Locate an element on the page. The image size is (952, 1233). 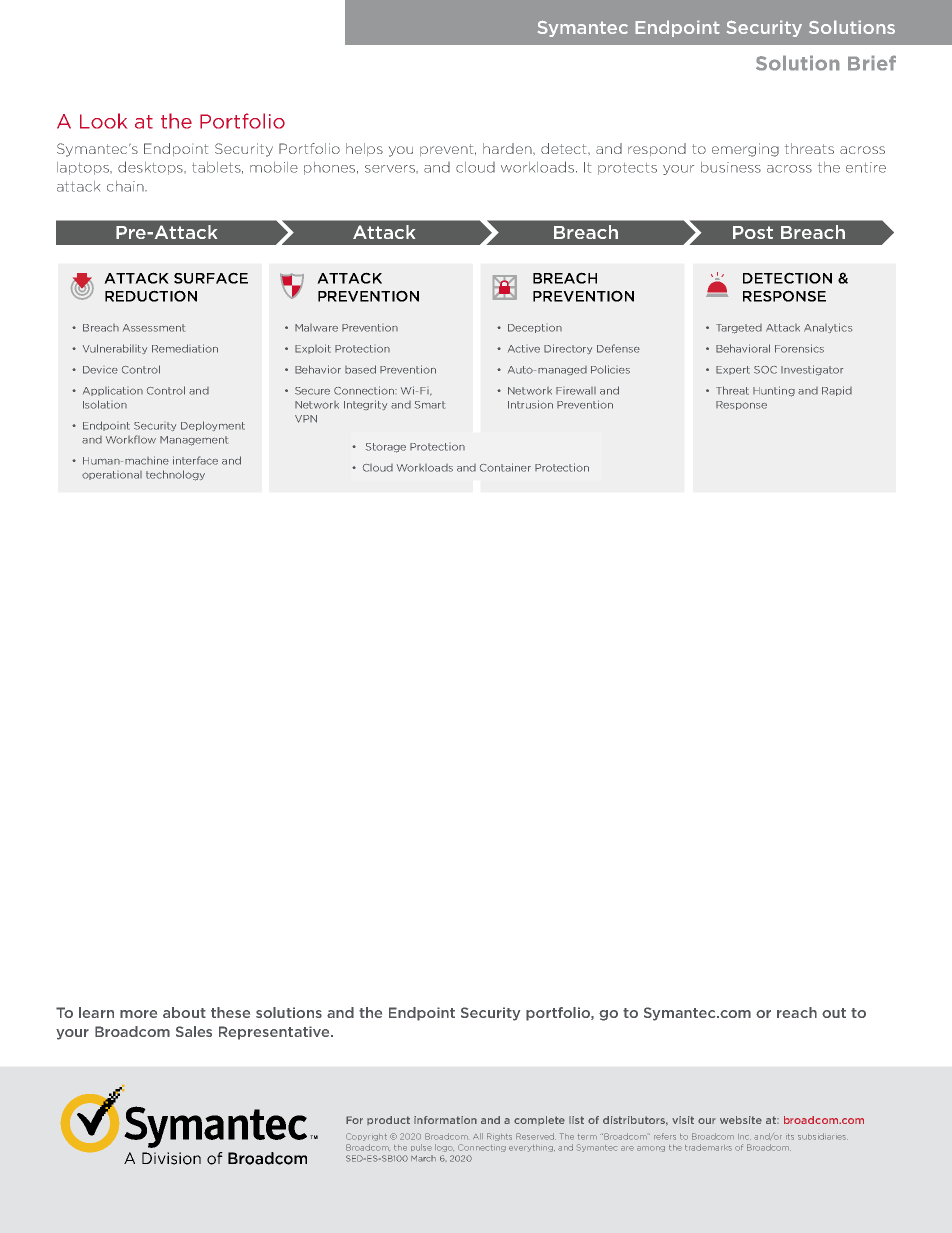
emerging is located at coordinates (745, 150).
